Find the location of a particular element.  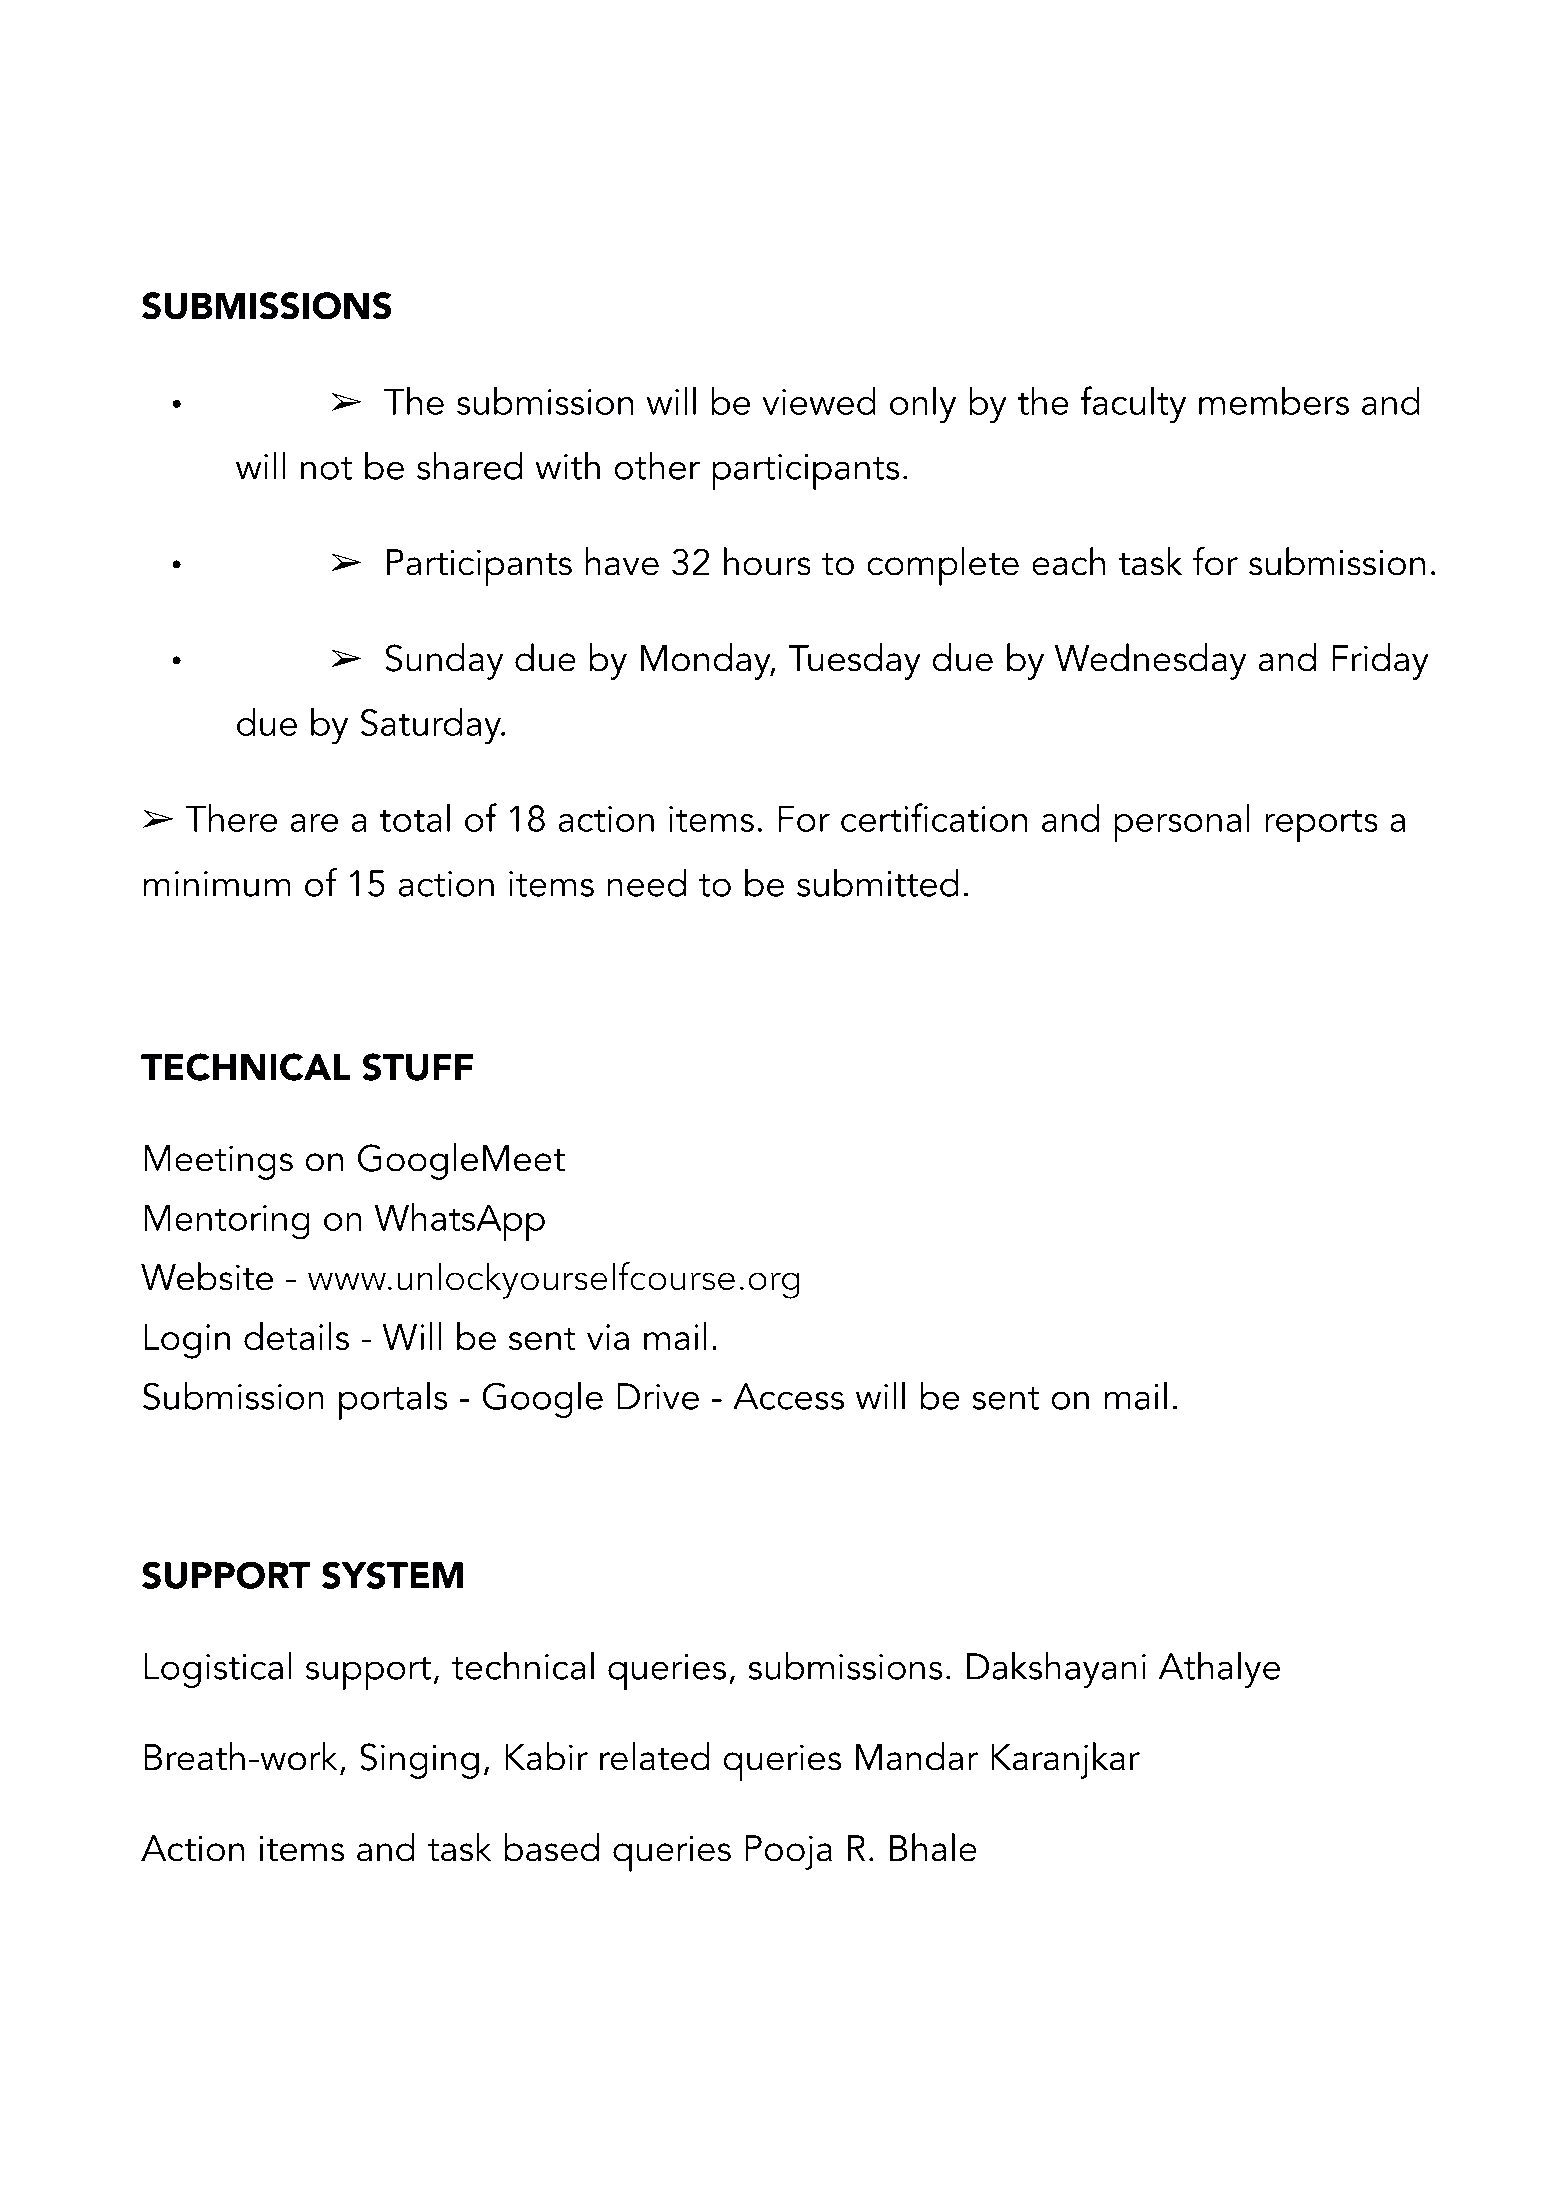

Wednesday is located at coordinates (1150, 661).
